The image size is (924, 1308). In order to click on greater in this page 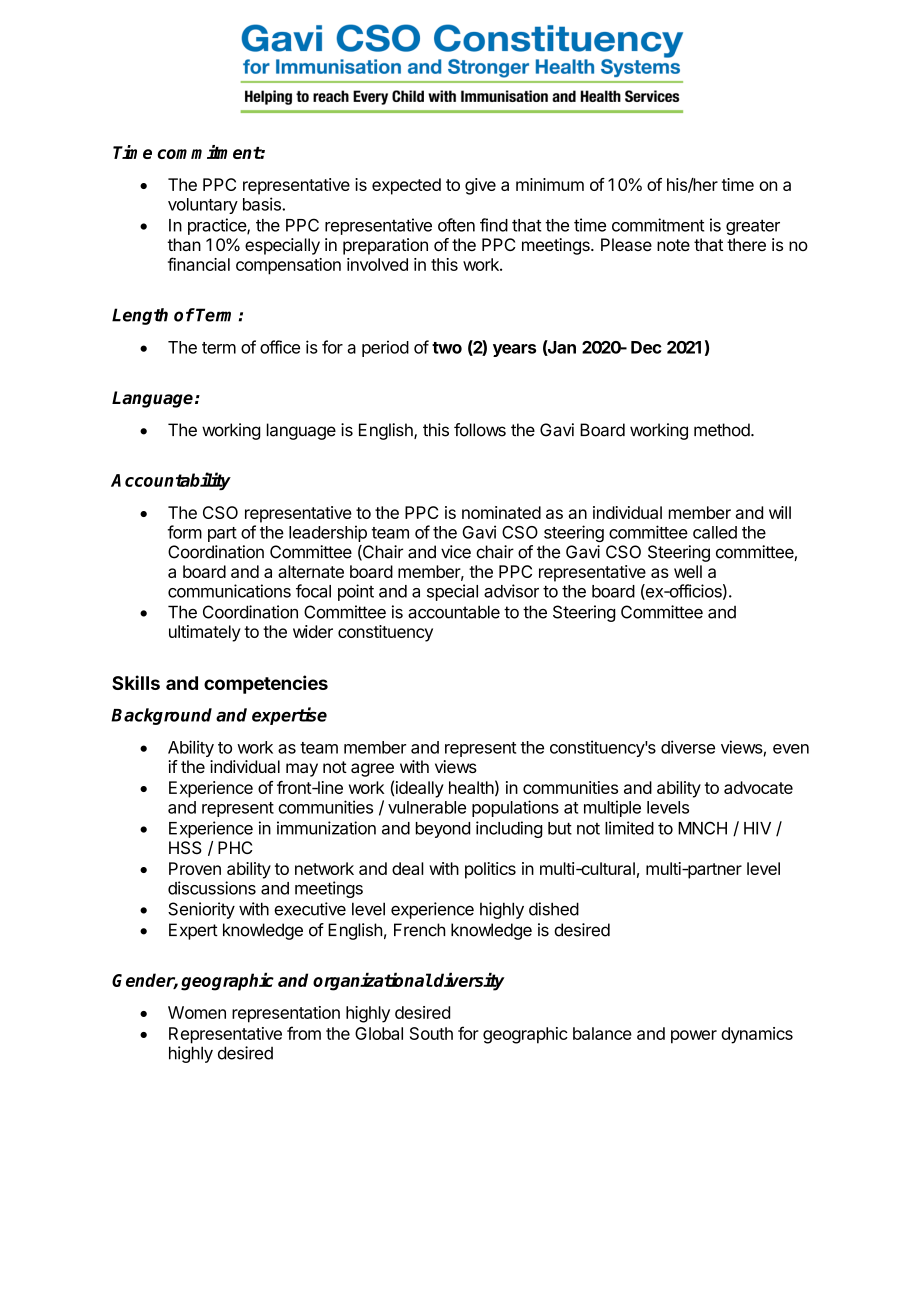, I will do `click(753, 227)`.
